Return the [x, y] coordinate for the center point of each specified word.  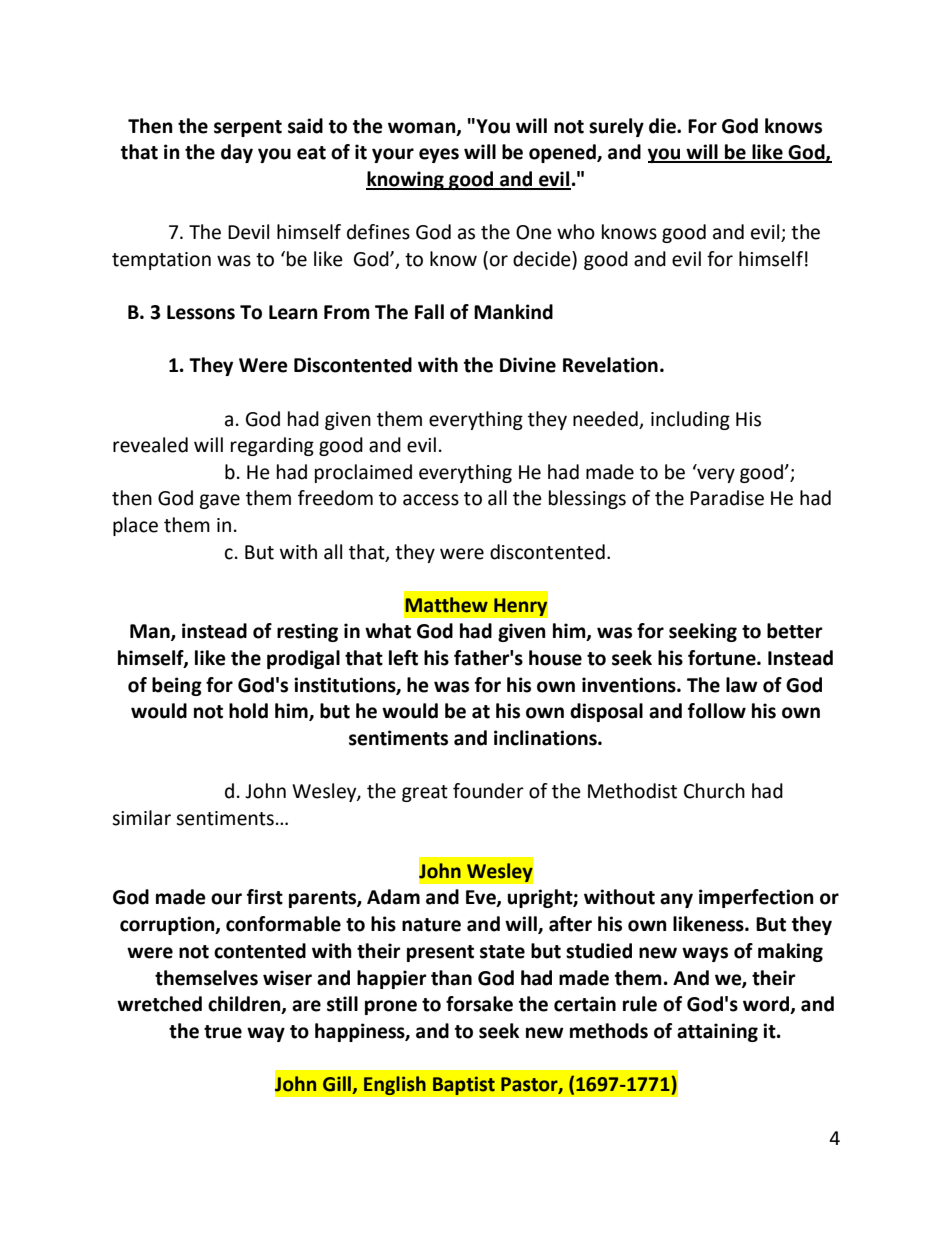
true [223, 1032]
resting [307, 632]
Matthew [447, 605]
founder [488, 791]
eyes [439, 155]
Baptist [463, 1086]
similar [141, 818]
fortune [723, 658]
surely [616, 127]
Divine [528, 365]
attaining [717, 1032]
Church [714, 791]
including [690, 420]
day [237, 153]
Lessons [201, 312]
